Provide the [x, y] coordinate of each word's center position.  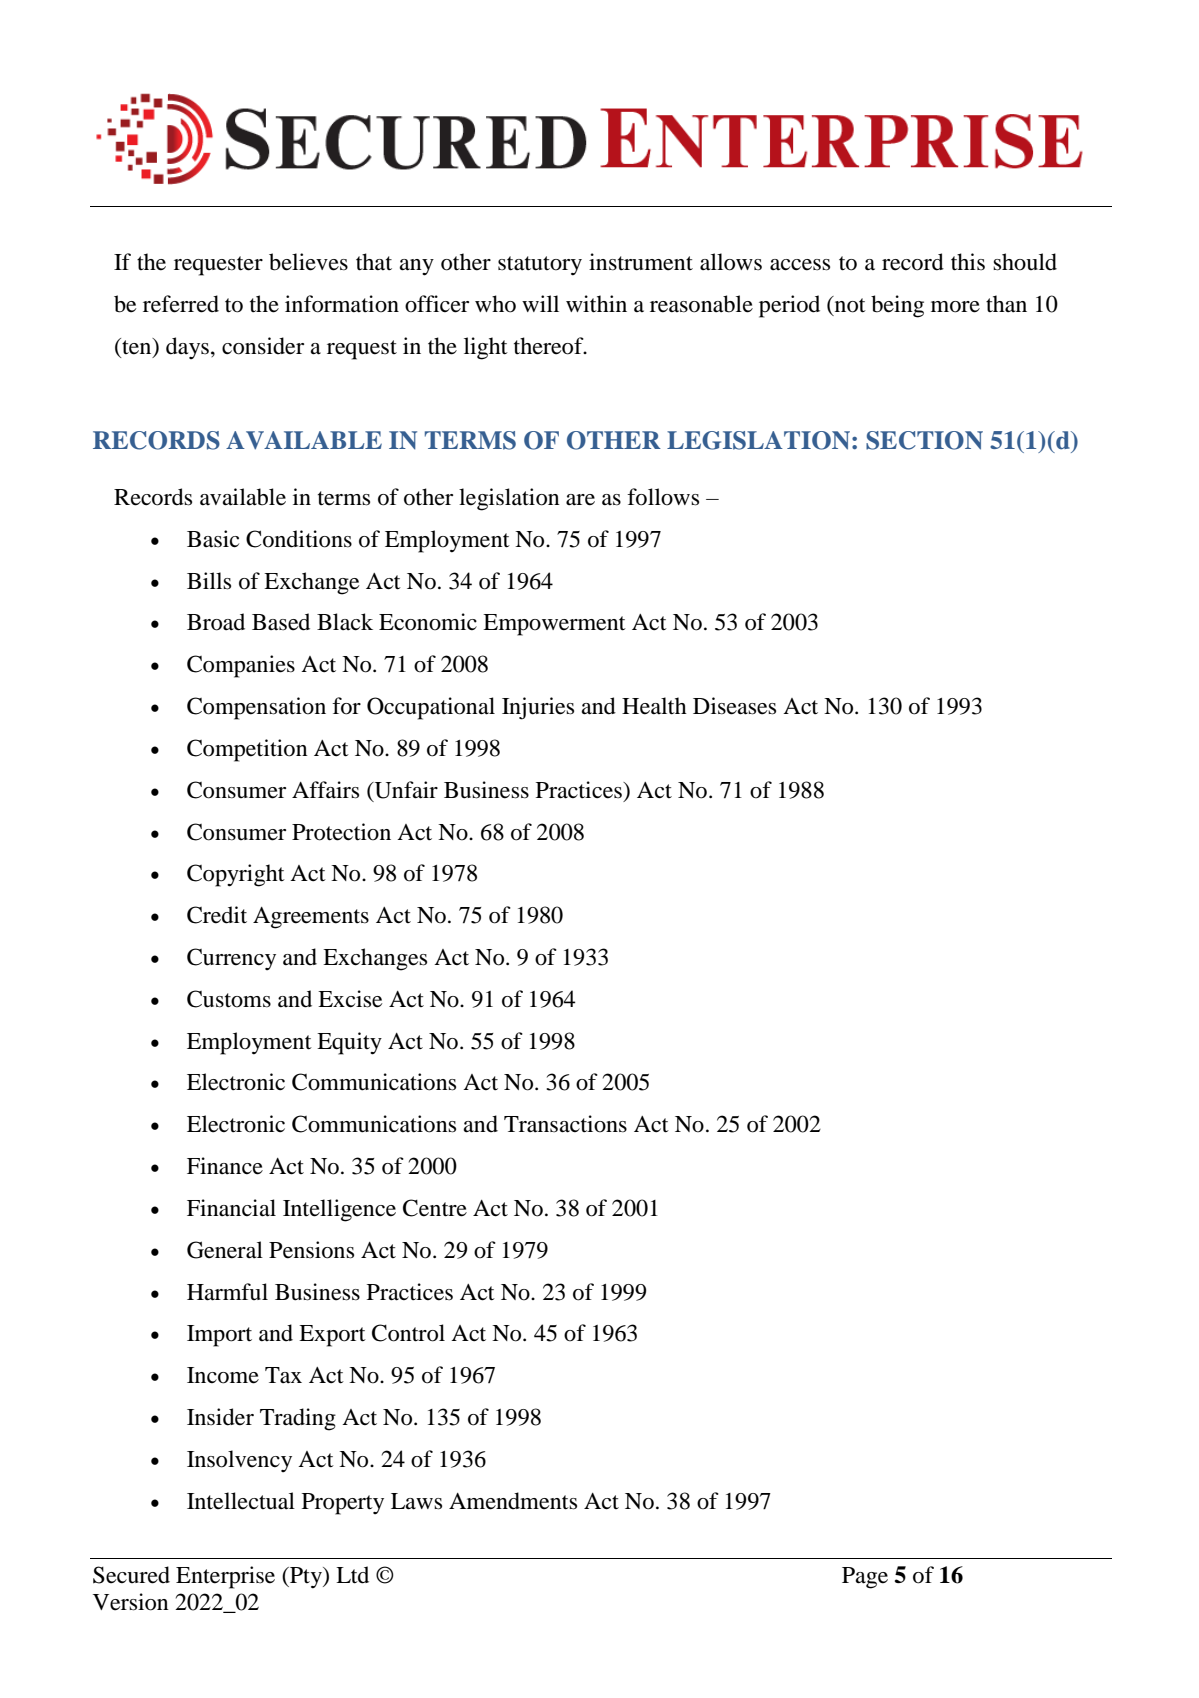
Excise [350, 999]
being [897, 306]
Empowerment [554, 625]
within [596, 304]
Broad [216, 622]
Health [654, 706]
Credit [217, 915]
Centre [435, 1208]
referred [181, 304]
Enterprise [225, 1577]
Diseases [734, 706]
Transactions [565, 1124]
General [225, 1250]
